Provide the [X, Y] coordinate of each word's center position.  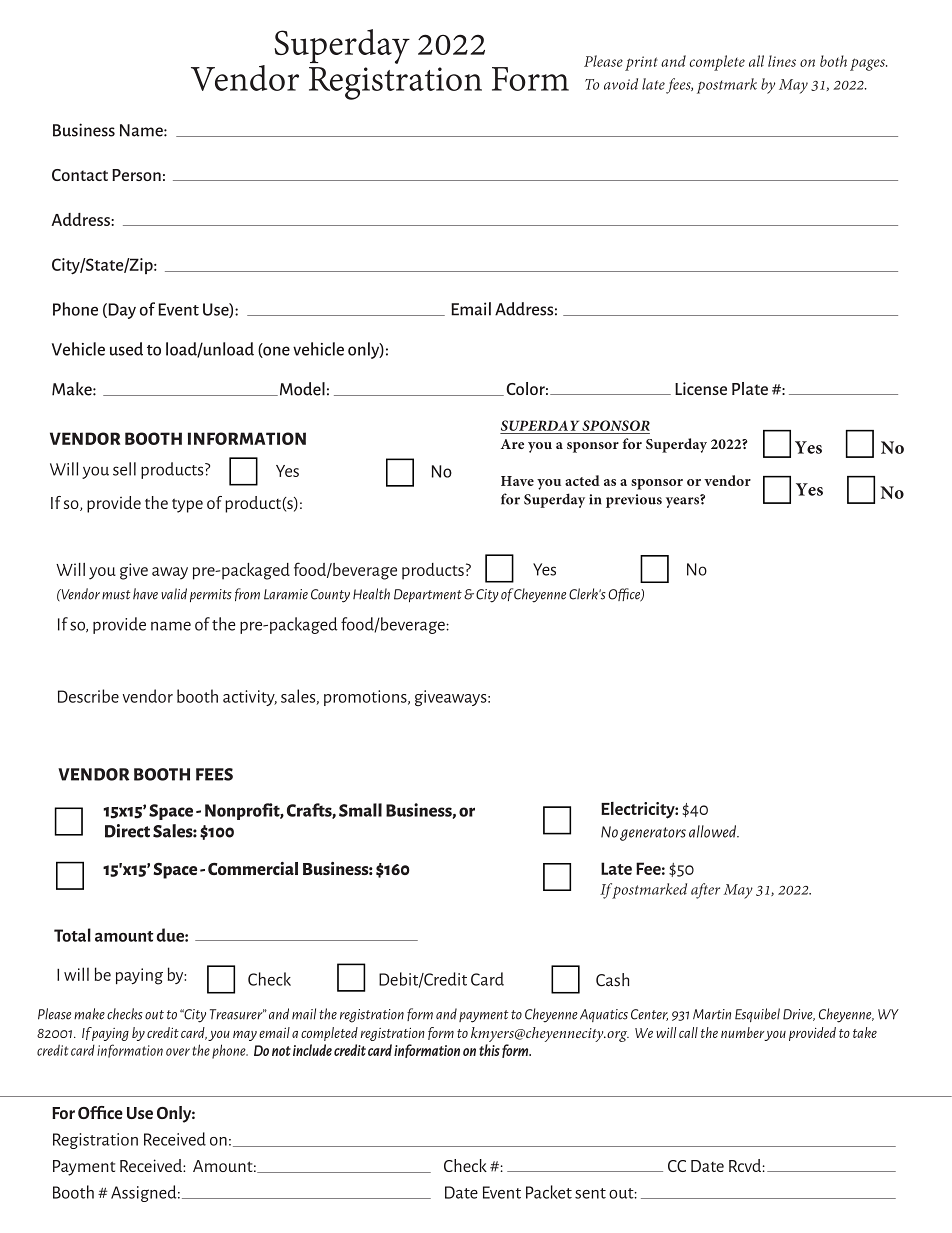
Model [301, 389]
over [178, 1052]
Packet [549, 1192]
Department [428, 595]
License [701, 388]
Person [136, 175]
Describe [88, 696]
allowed [714, 831]
